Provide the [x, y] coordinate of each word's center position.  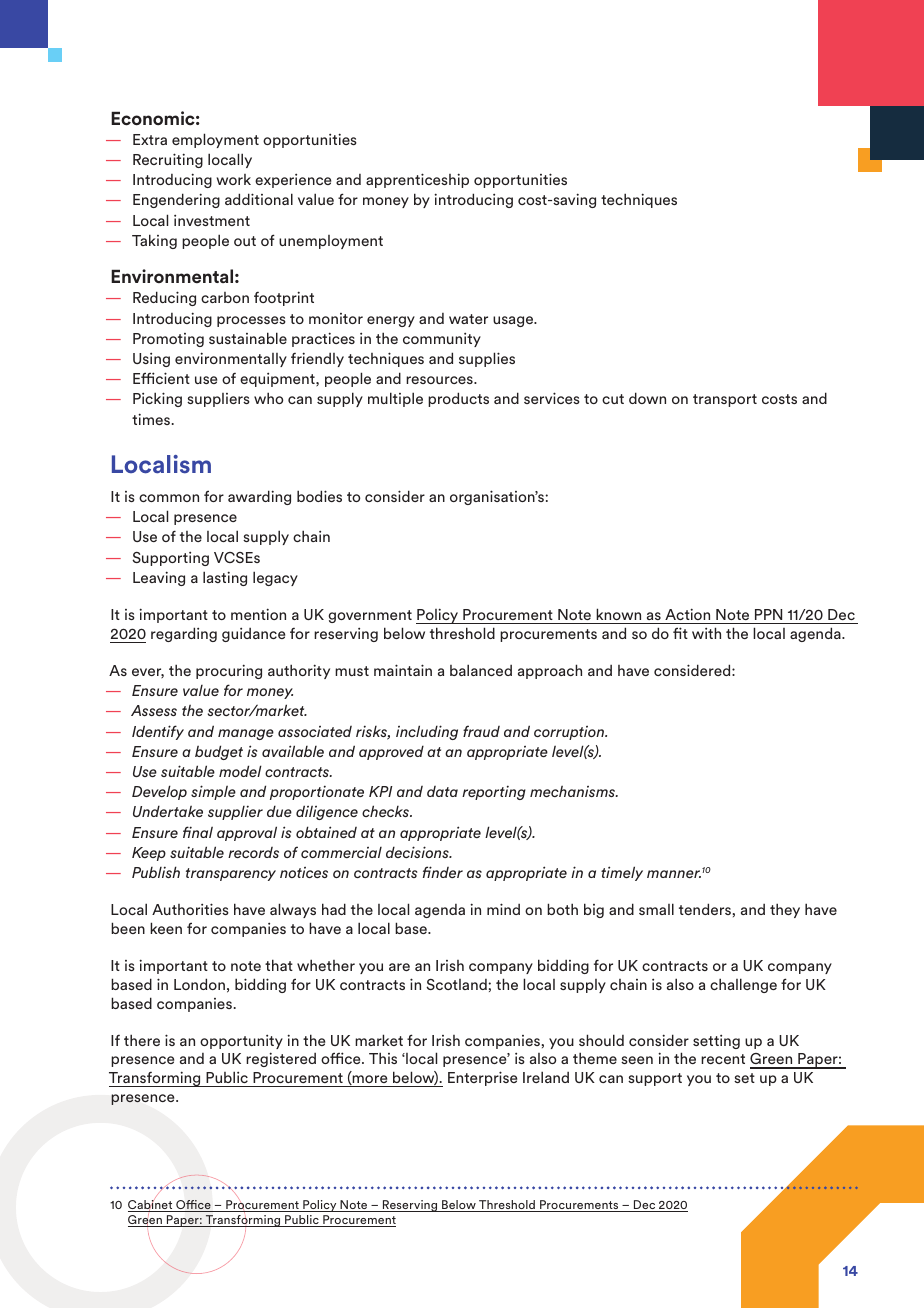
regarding [184, 634]
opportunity [241, 1041]
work [234, 179]
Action [687, 614]
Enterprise [482, 1078]
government [370, 616]
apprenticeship [417, 180]
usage [514, 321]
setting [716, 1041]
